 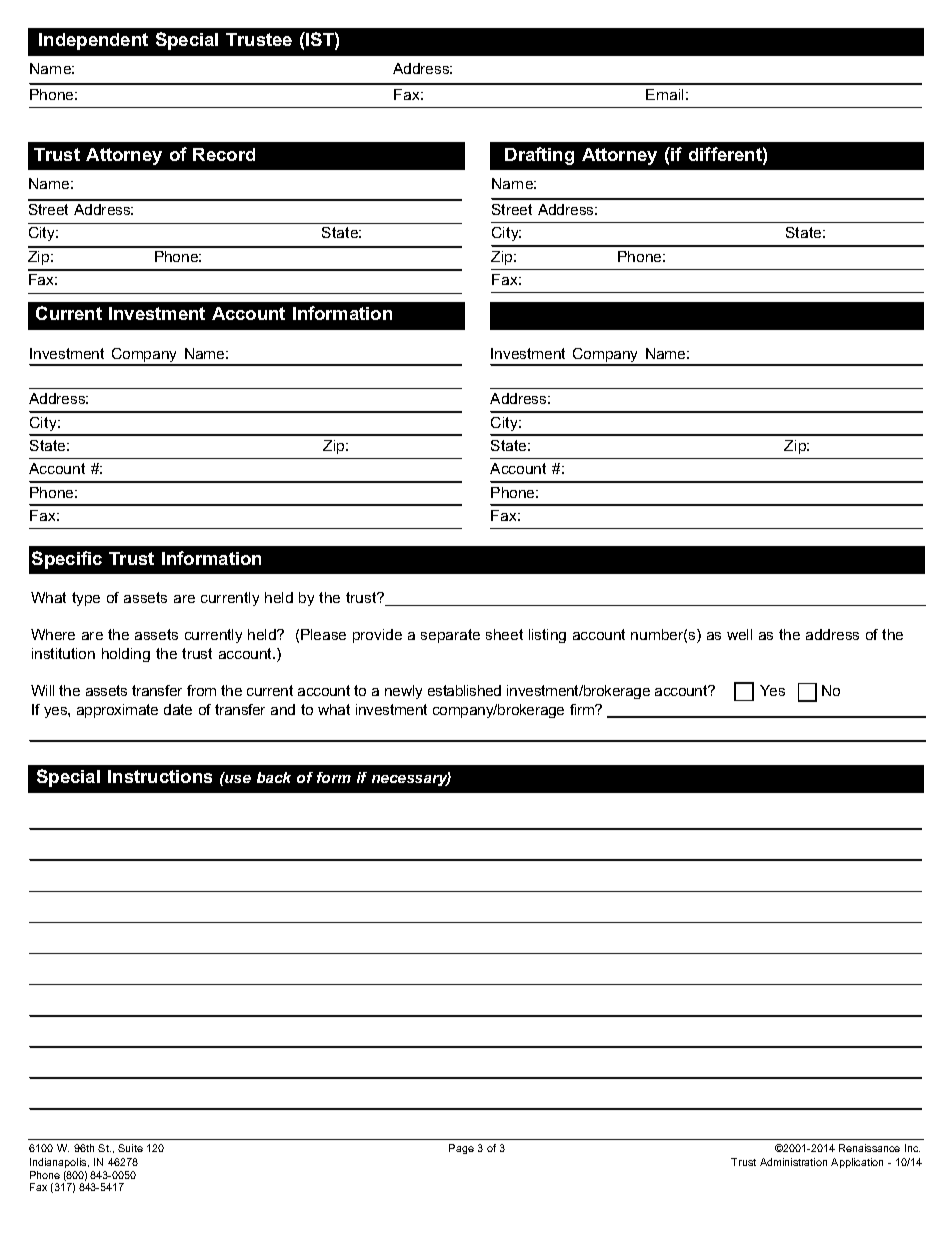 I want to click on Suite, so click(x=130, y=1148).
